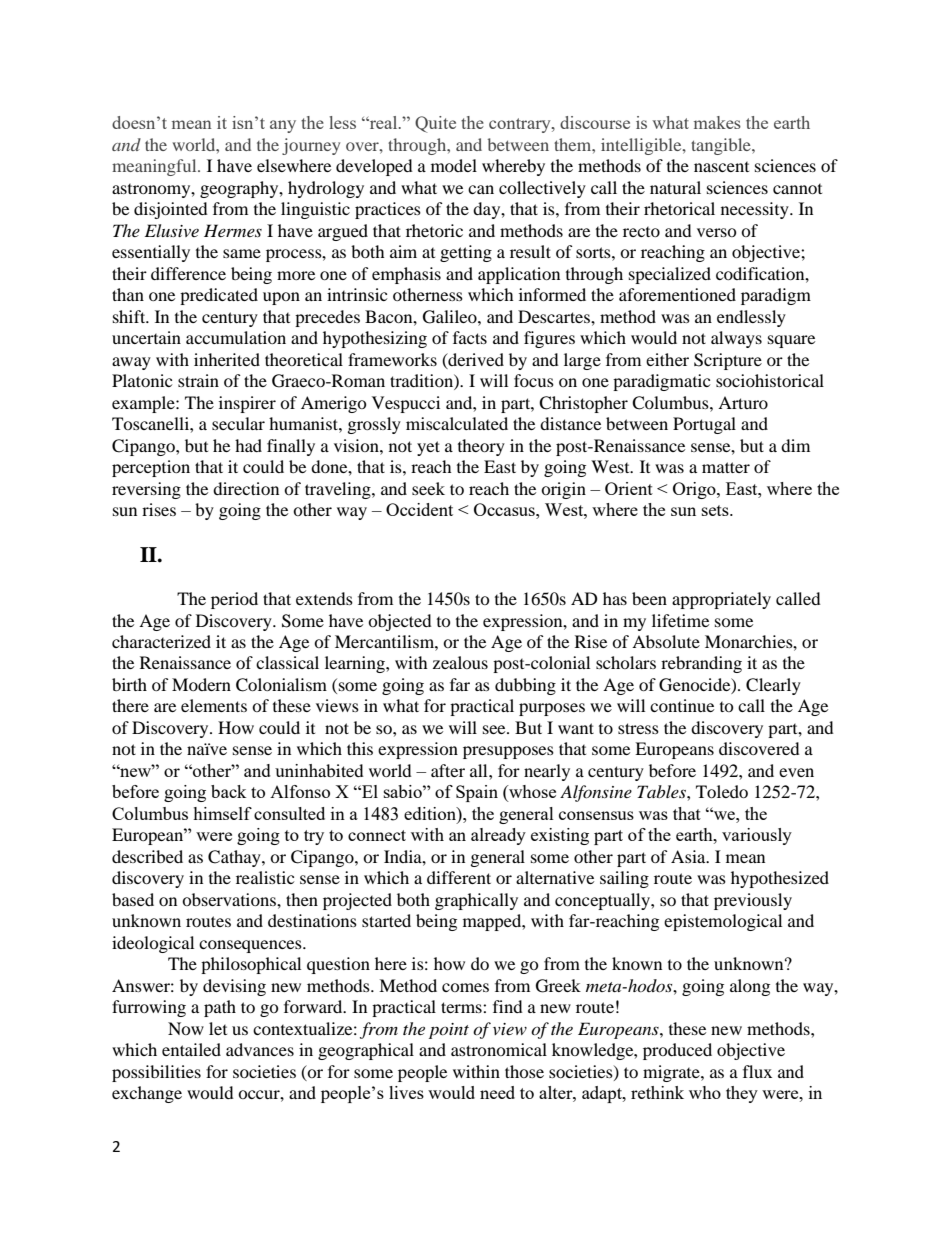 Image resolution: width=952 pixels, height=1233 pixels. I want to click on different, so click(459, 877).
